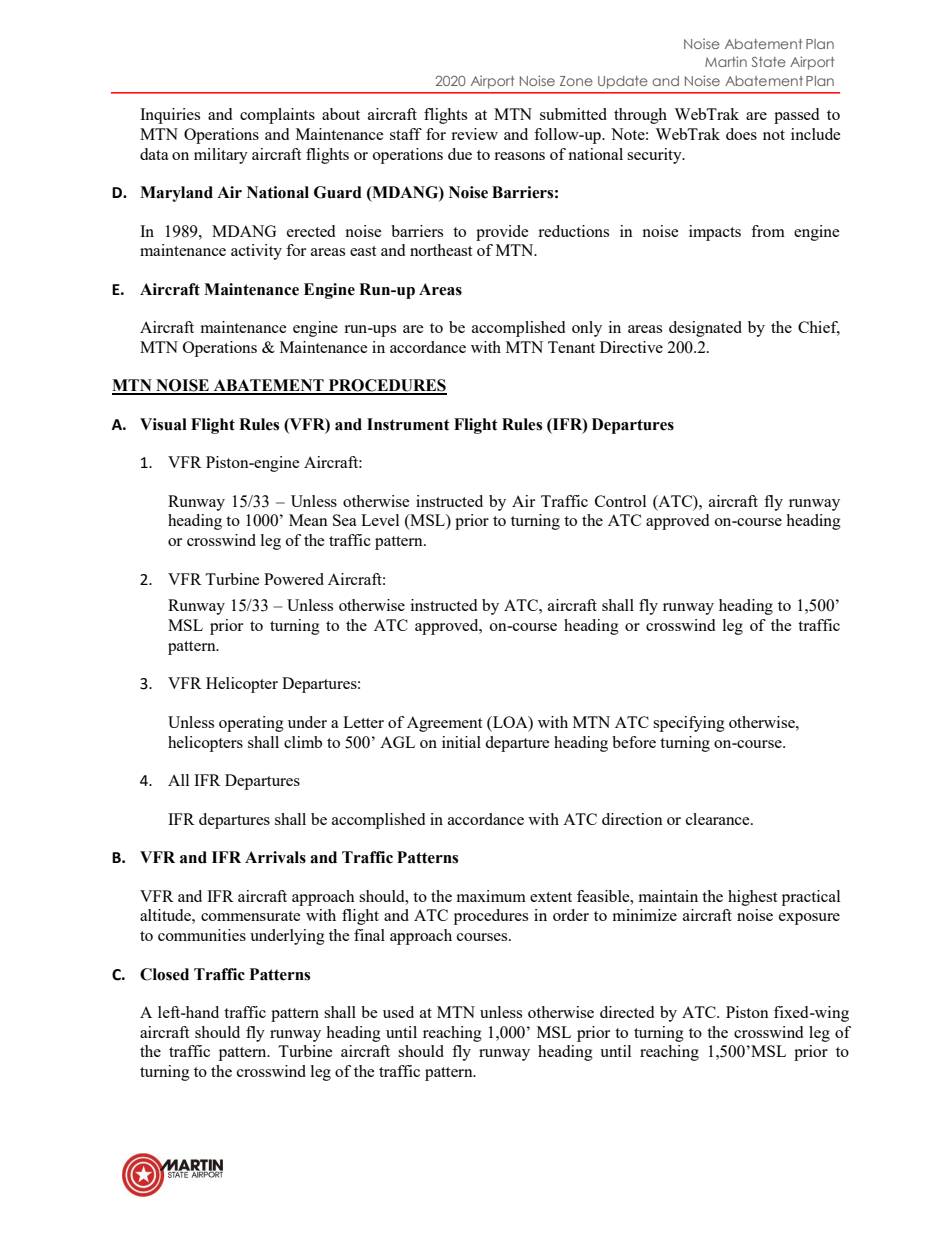  Describe the element at coordinates (380, 520) in the image. I see `Level` at that location.
